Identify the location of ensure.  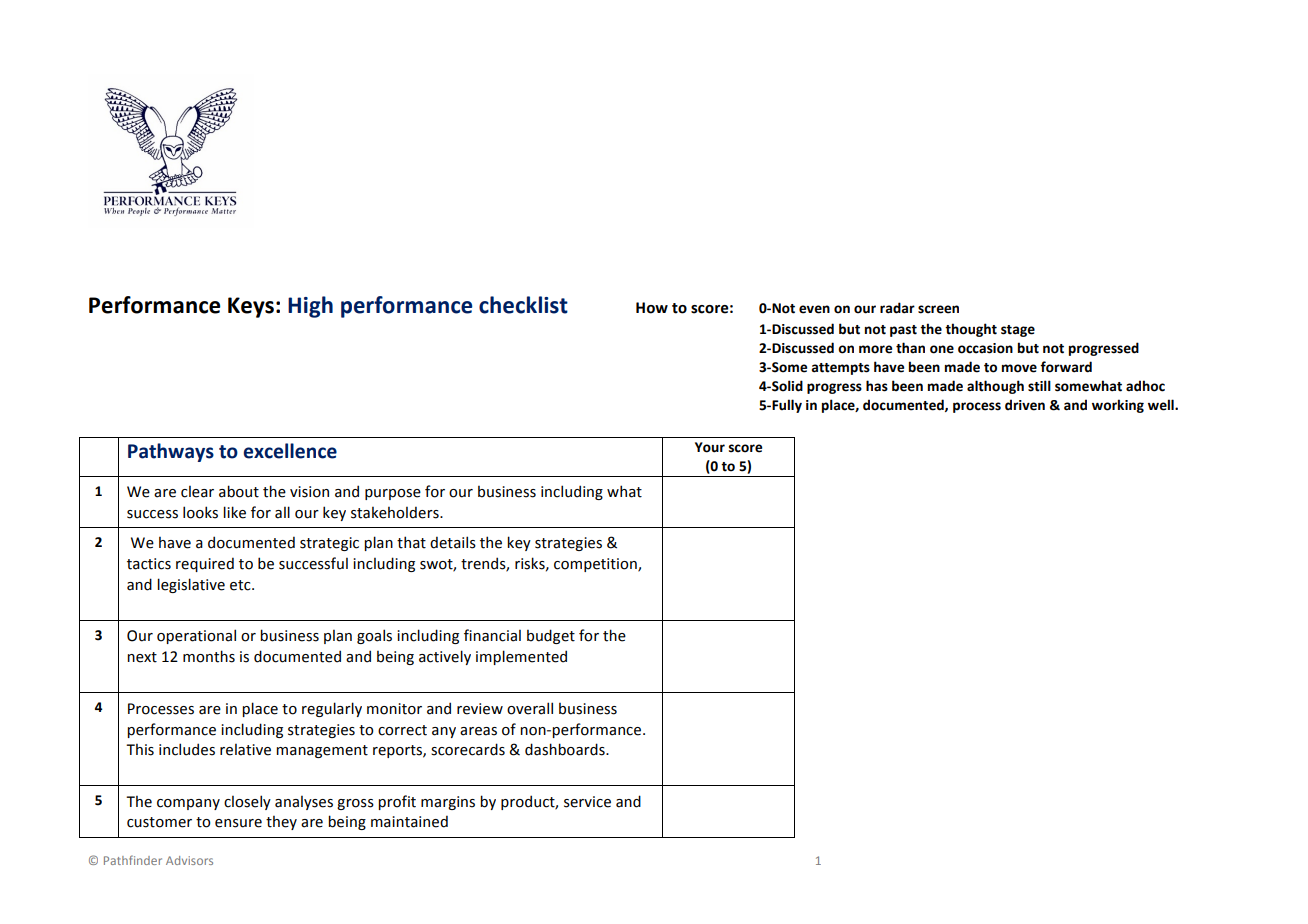
(238, 823).
